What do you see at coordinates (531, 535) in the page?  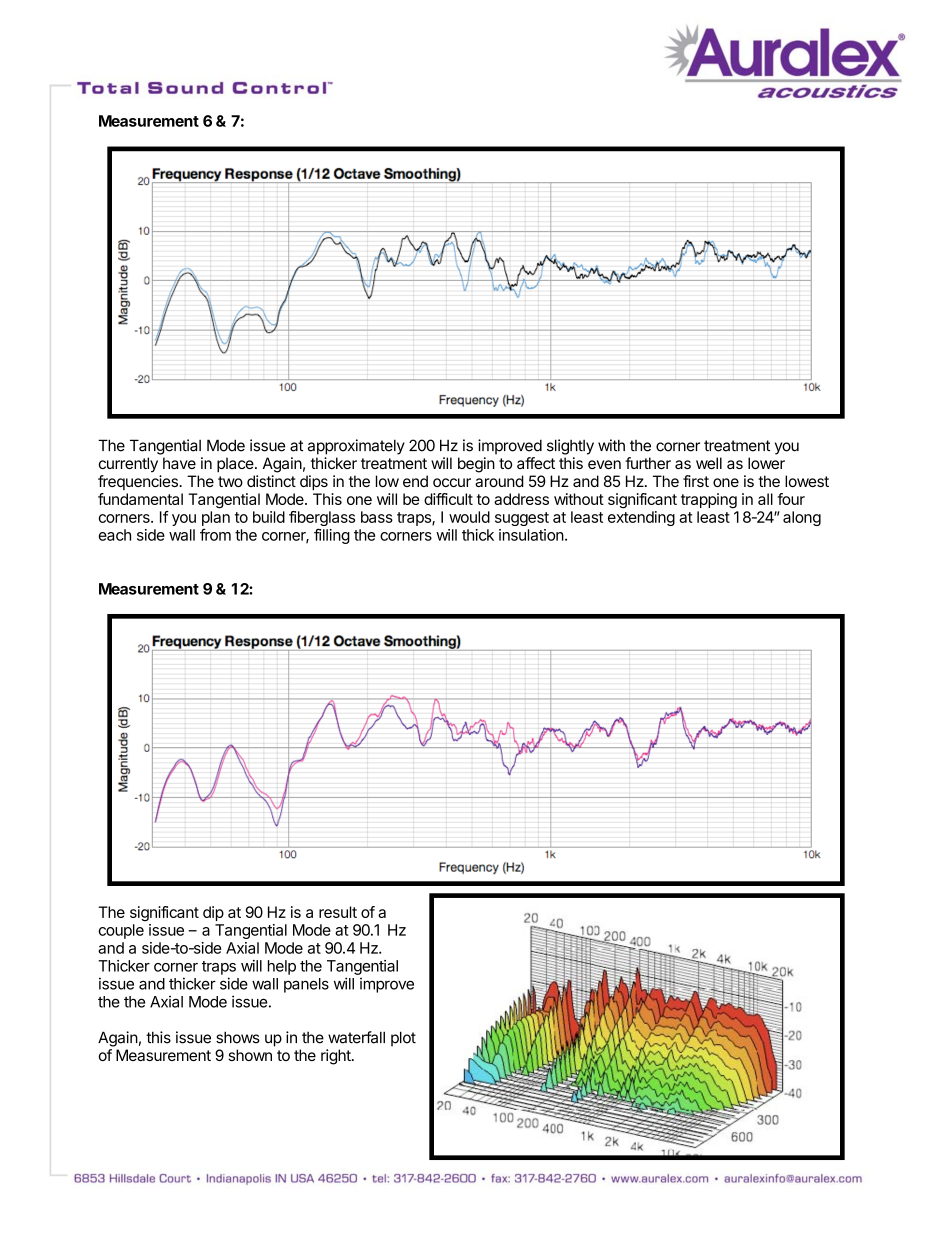 I see `insulation` at bounding box center [531, 535].
